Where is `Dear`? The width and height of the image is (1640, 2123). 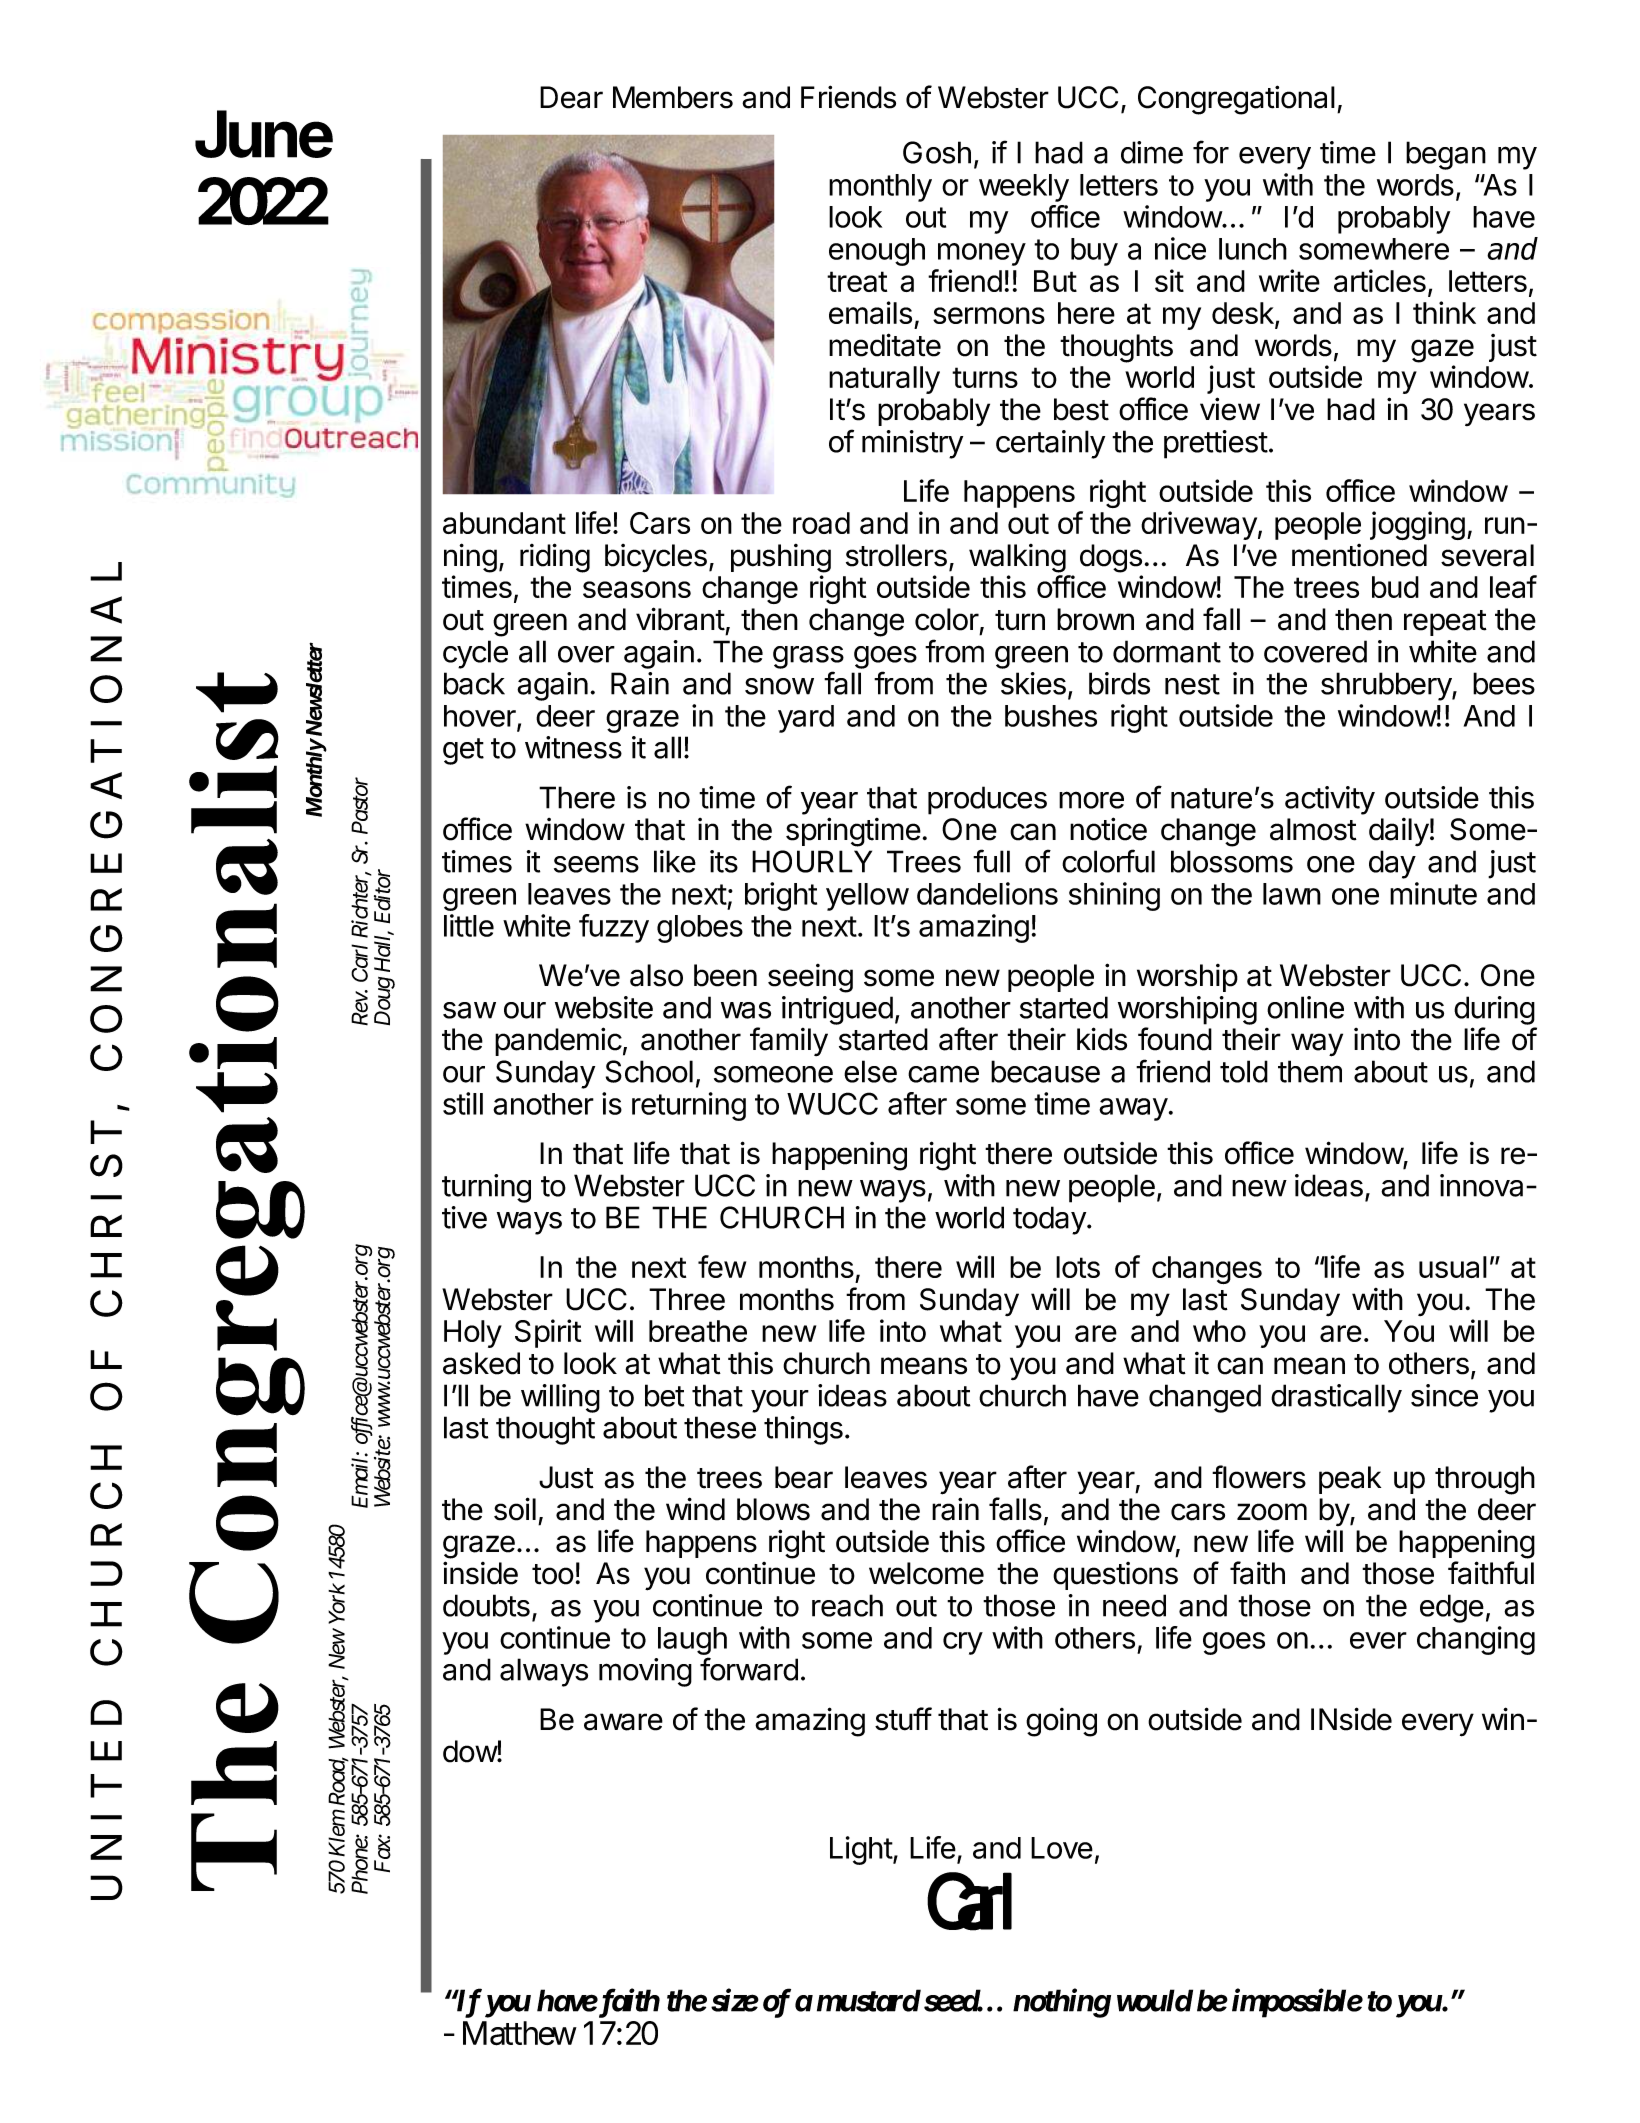
Dear is located at coordinates (571, 97).
